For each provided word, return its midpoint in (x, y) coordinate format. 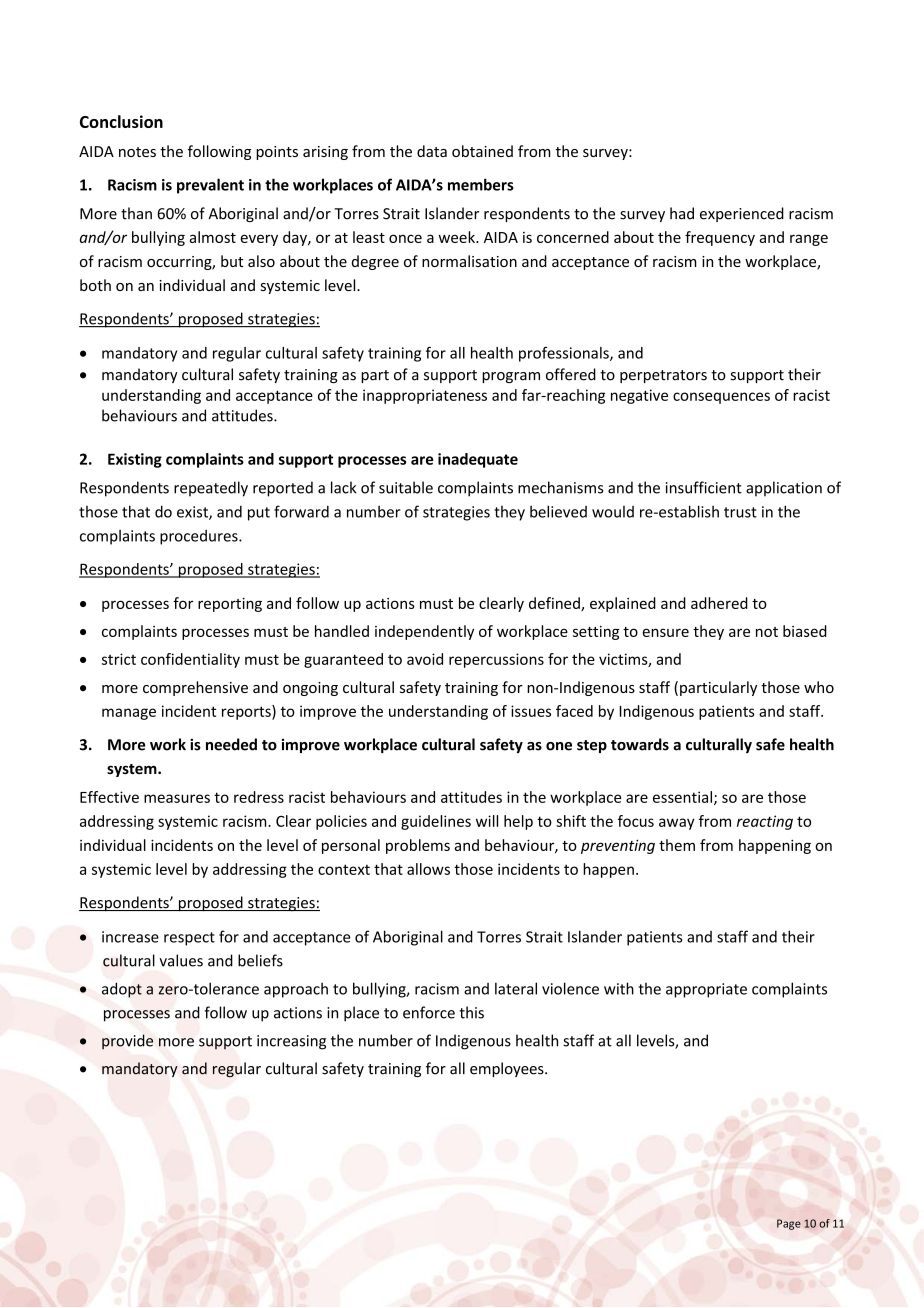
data (432, 151)
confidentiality (190, 660)
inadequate (478, 460)
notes (137, 152)
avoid (425, 659)
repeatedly (211, 489)
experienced (742, 214)
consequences (721, 398)
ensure (666, 632)
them (677, 845)
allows (428, 869)
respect (189, 939)
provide (127, 1042)
